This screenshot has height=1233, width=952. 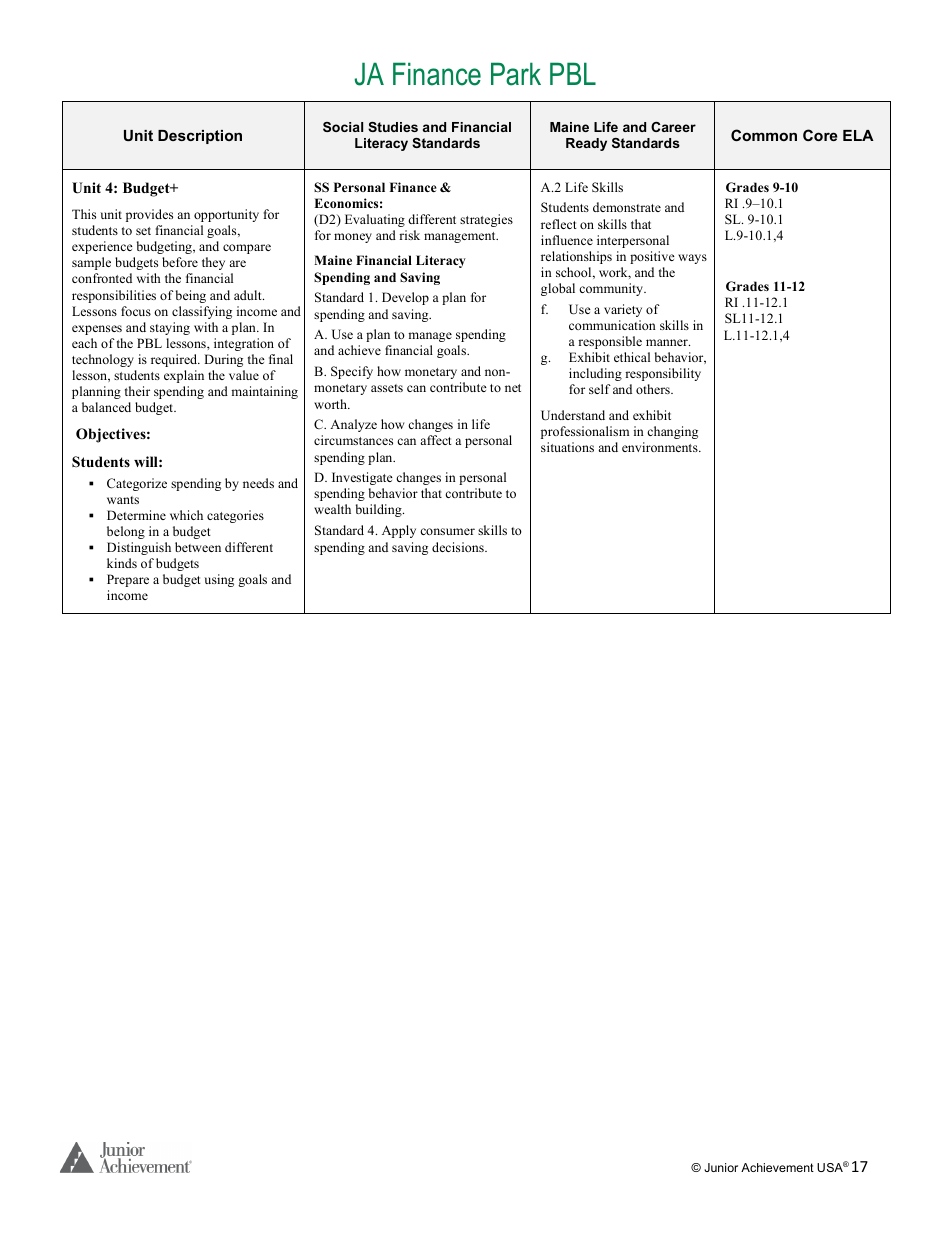 I want to click on Prepare, so click(x=128, y=580).
